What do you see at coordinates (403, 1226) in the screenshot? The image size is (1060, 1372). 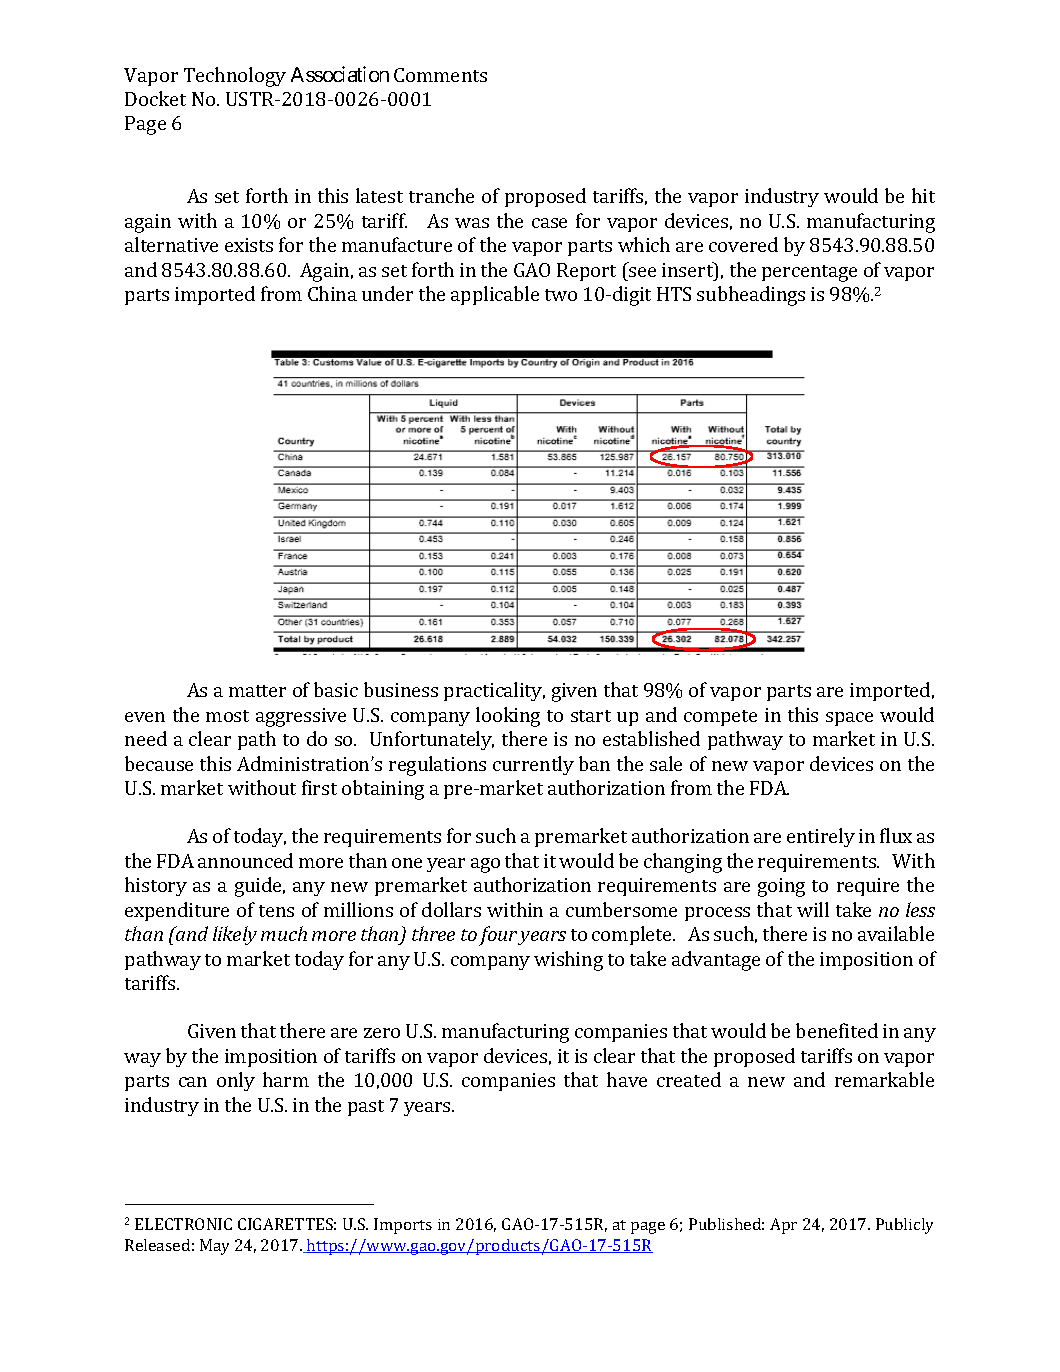 I see `Imports` at bounding box center [403, 1226].
